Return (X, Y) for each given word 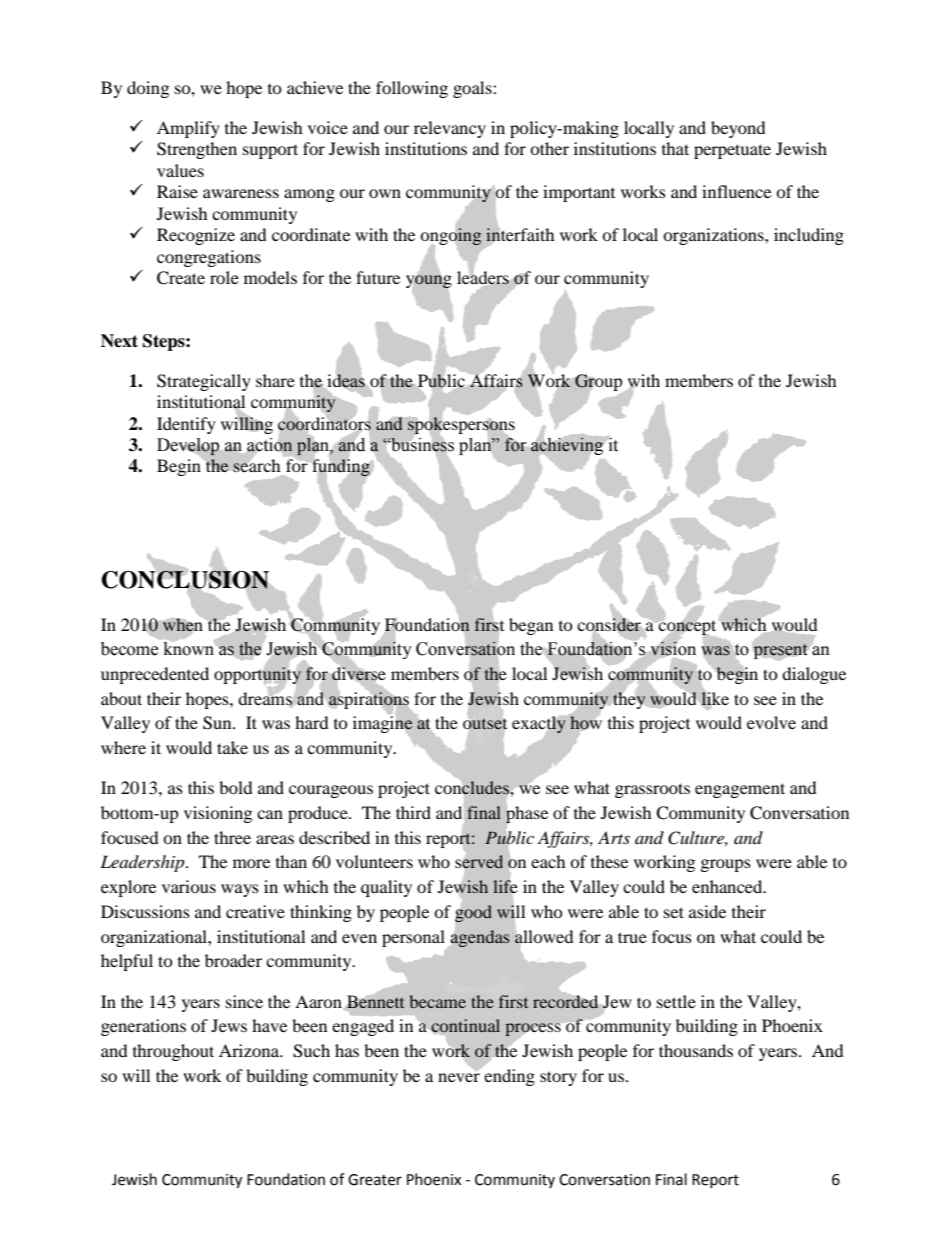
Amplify (188, 129)
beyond (738, 129)
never (459, 1077)
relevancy (450, 129)
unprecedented (155, 675)
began (531, 626)
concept (687, 628)
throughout (173, 1052)
